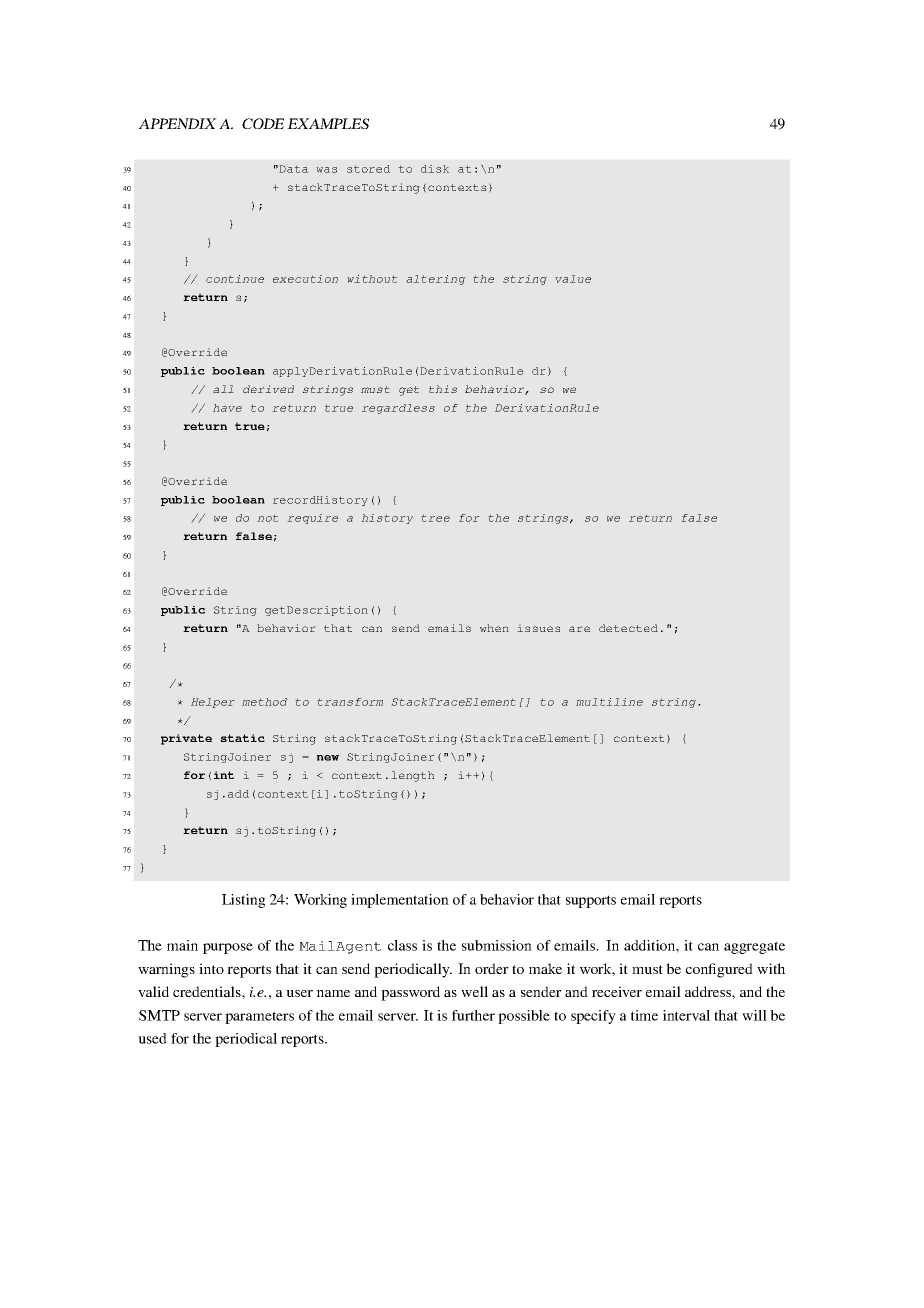  What do you see at coordinates (435, 169) in the image?
I see `disk` at bounding box center [435, 169].
